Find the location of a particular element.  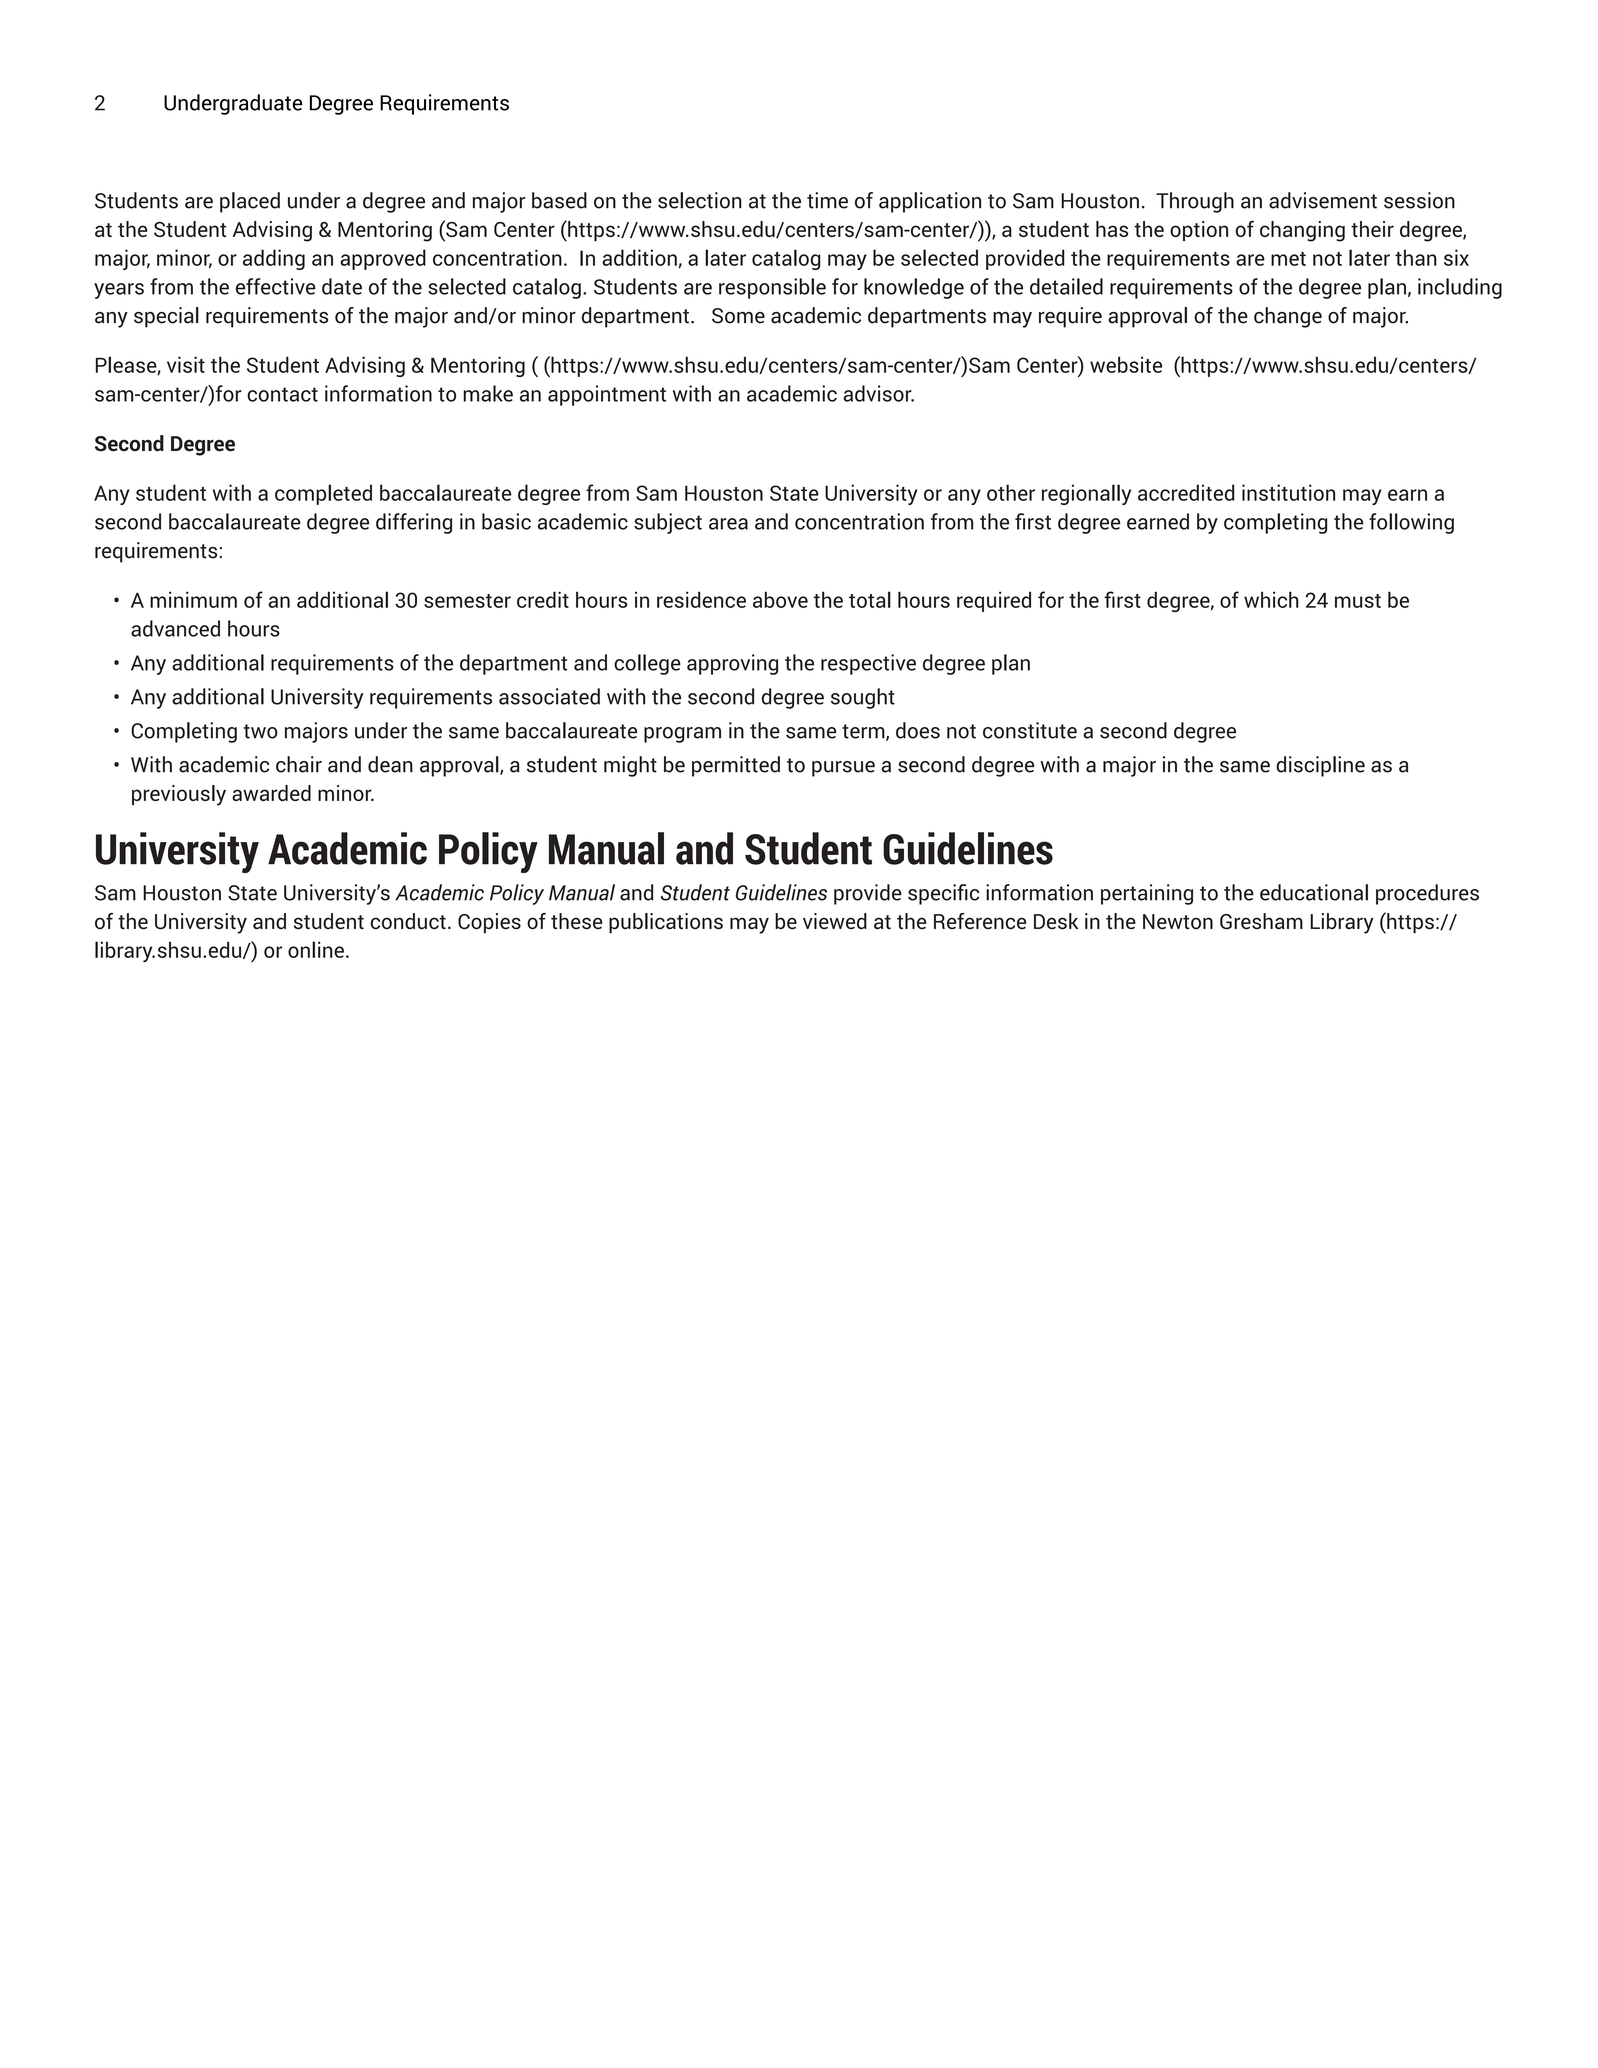

change is located at coordinates (1288, 317).
